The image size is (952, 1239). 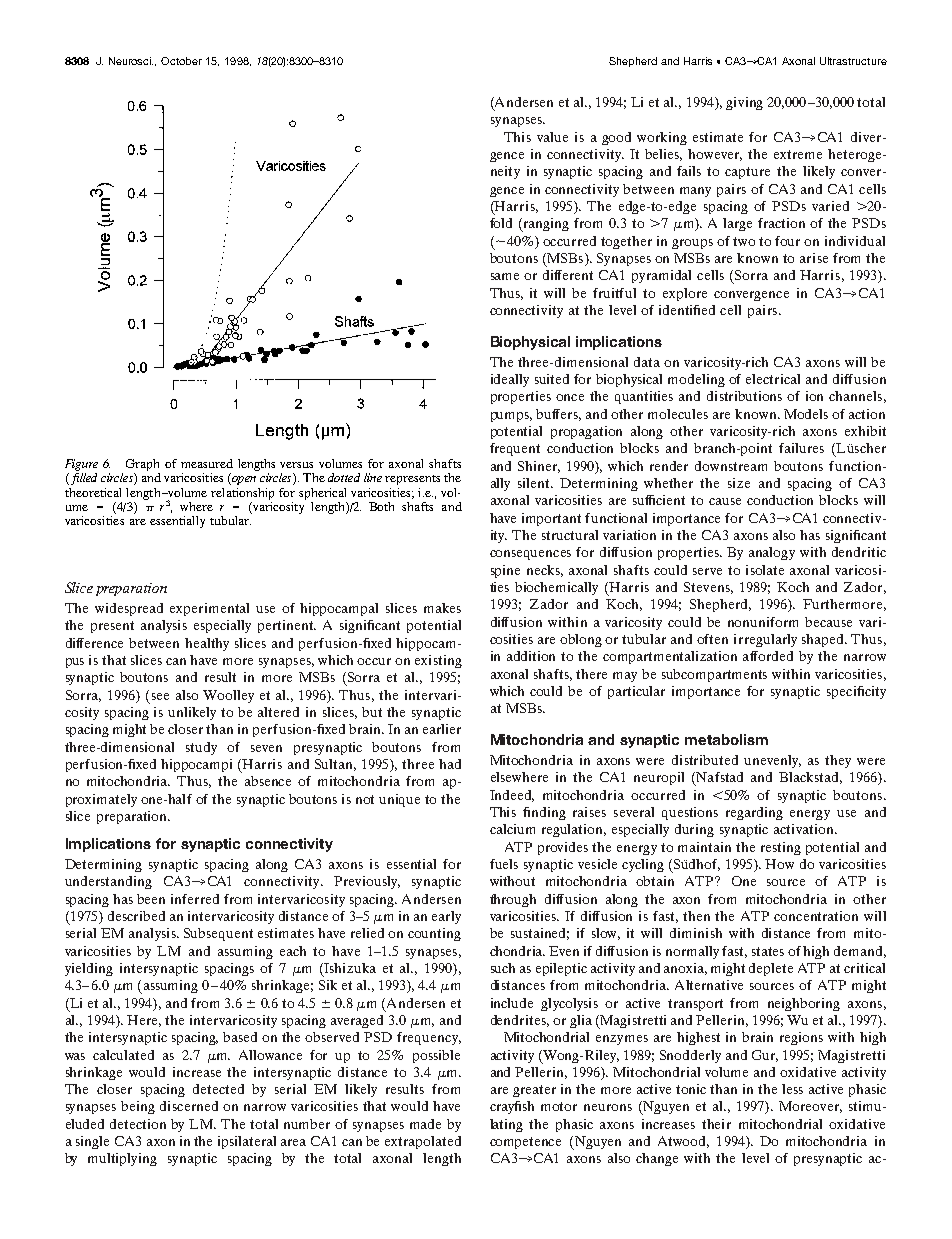 What do you see at coordinates (716, 1124) in the screenshot?
I see `their` at bounding box center [716, 1124].
